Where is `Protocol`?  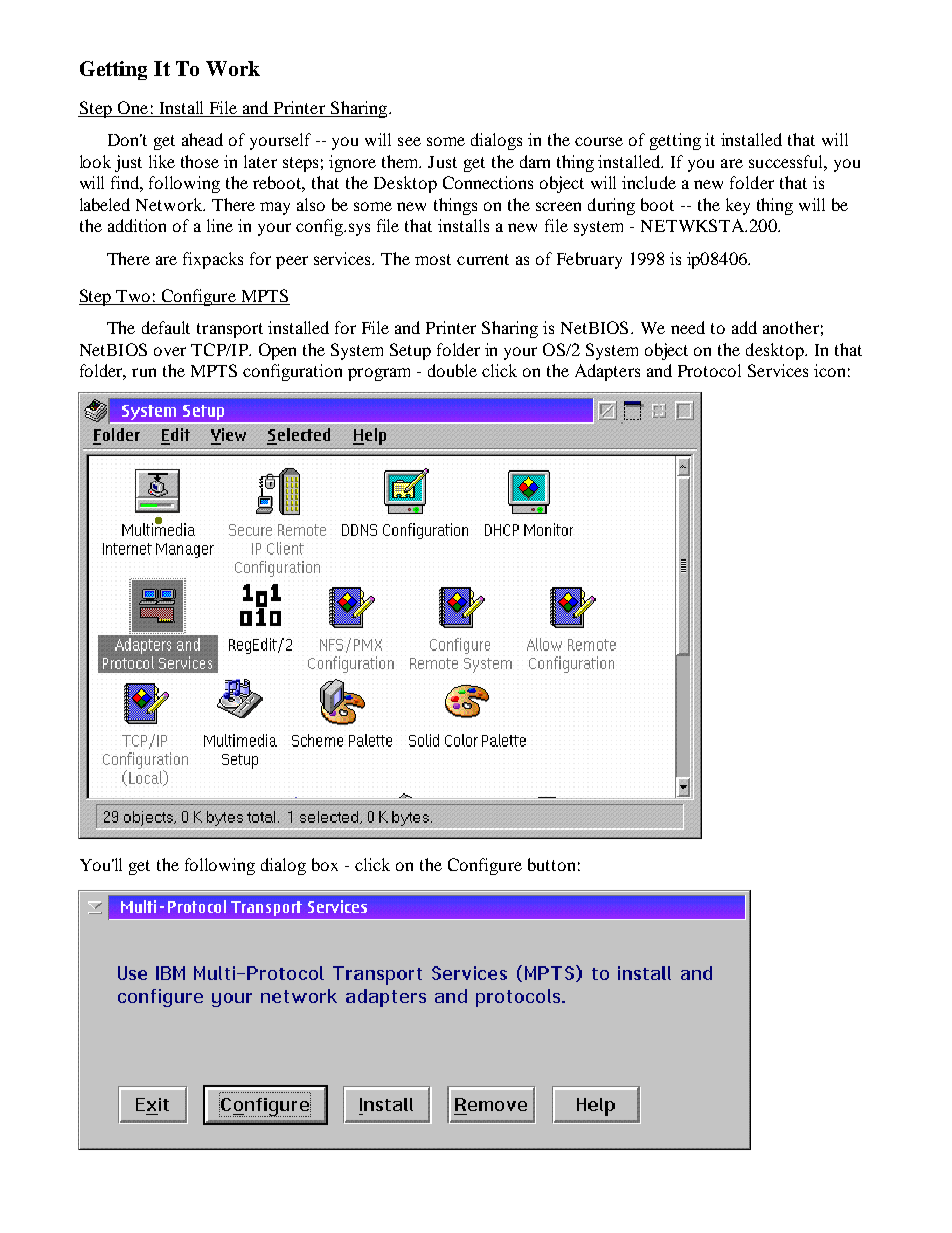 Protocol is located at coordinates (709, 370).
